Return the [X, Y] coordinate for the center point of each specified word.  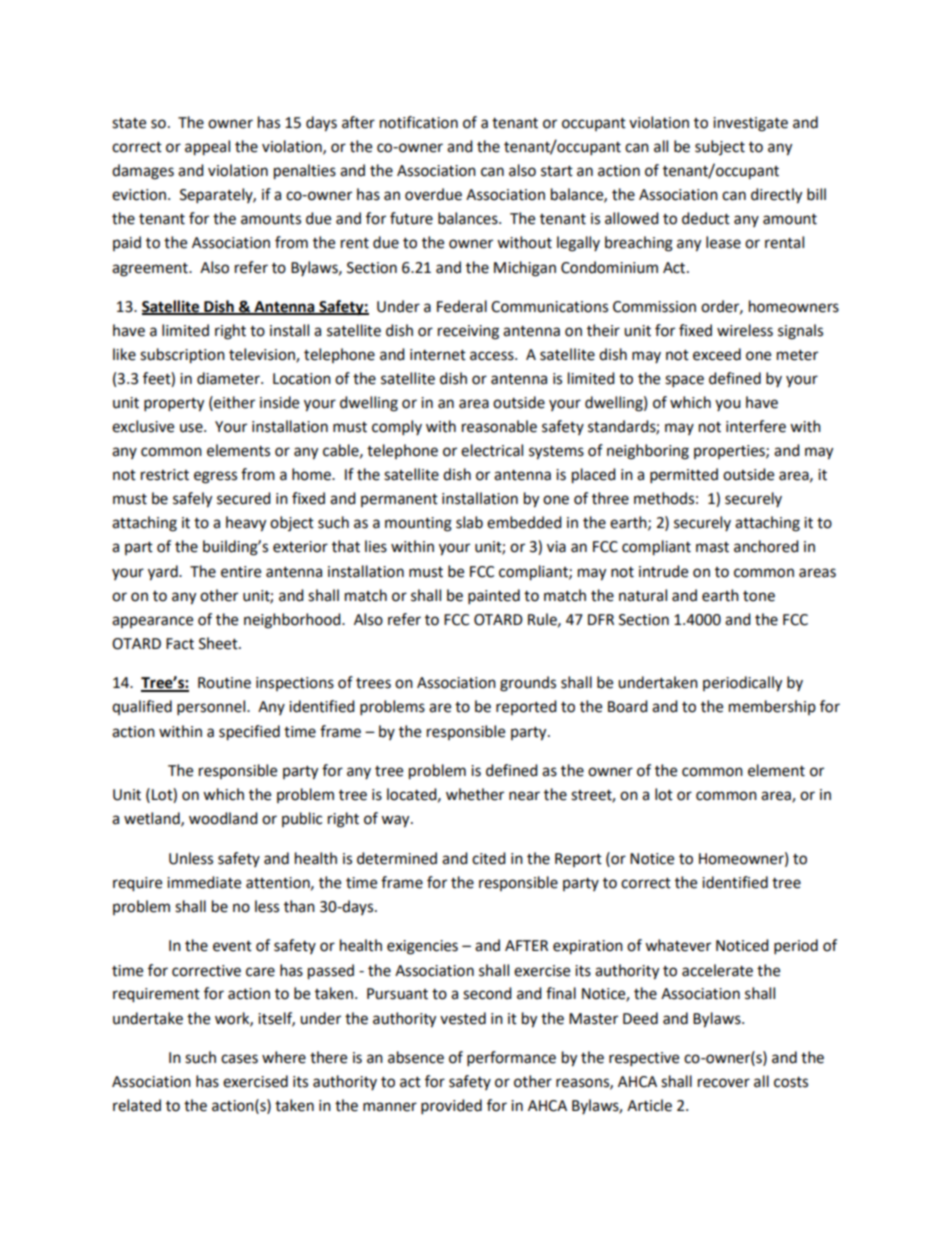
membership [772, 707]
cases [239, 1059]
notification [419, 122]
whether [475, 794]
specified [249, 733]
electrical [492, 450]
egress [215, 477]
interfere [756, 426]
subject [720, 147]
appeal [207, 148]
